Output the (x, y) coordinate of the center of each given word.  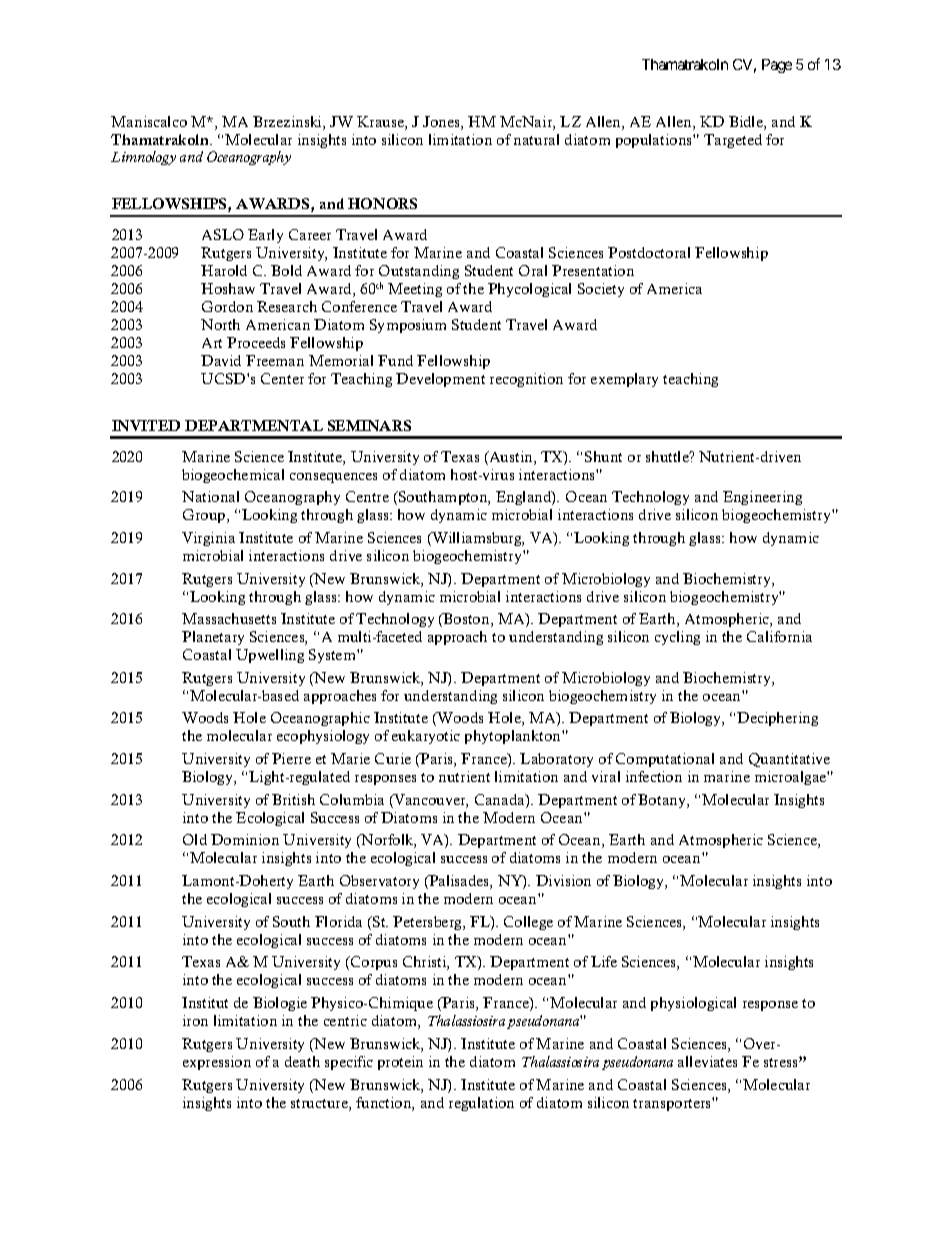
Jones (442, 123)
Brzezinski (288, 123)
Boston (467, 620)
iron (195, 1020)
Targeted (733, 141)
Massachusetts (229, 618)
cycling (677, 638)
